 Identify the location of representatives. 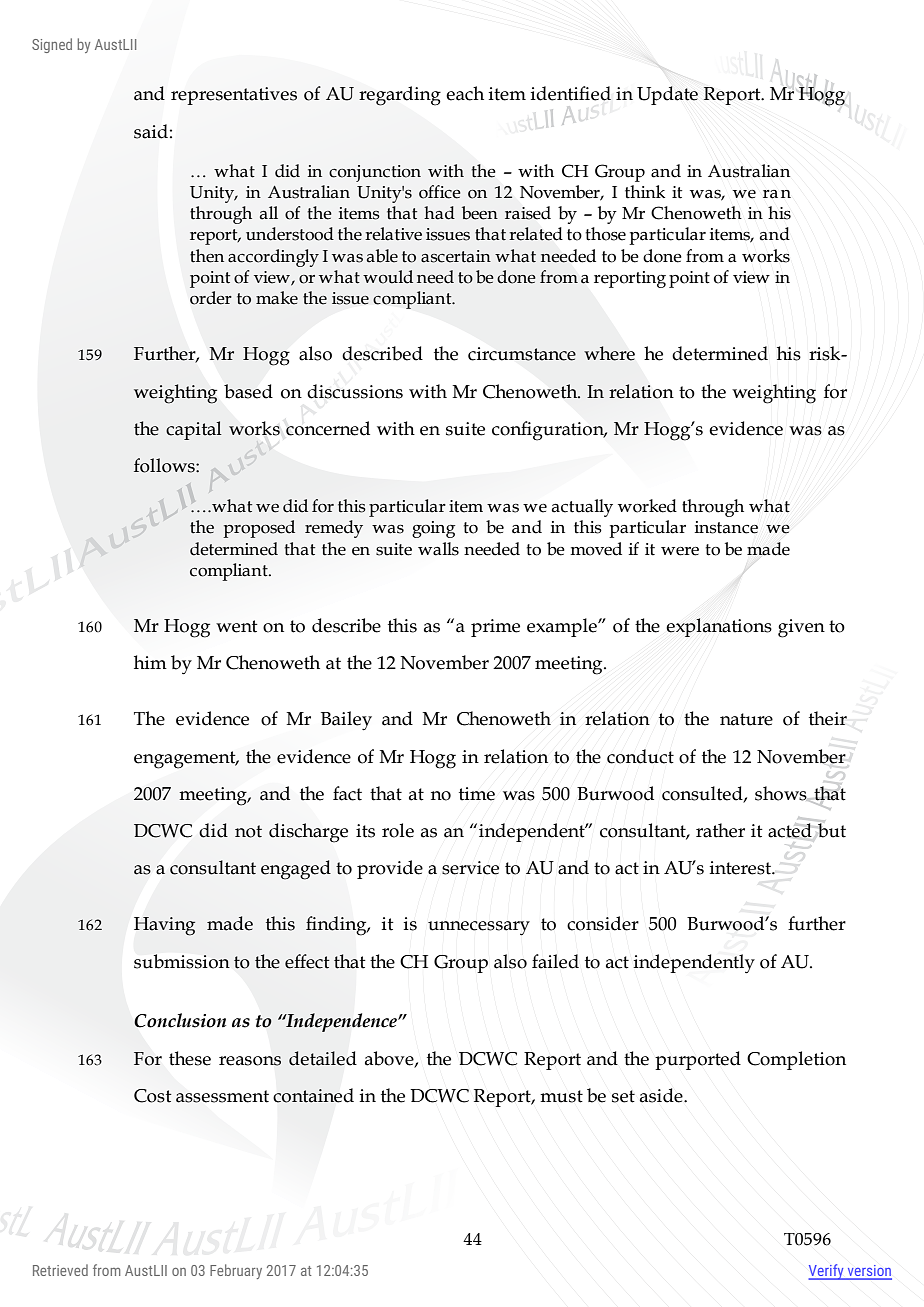
(234, 96).
